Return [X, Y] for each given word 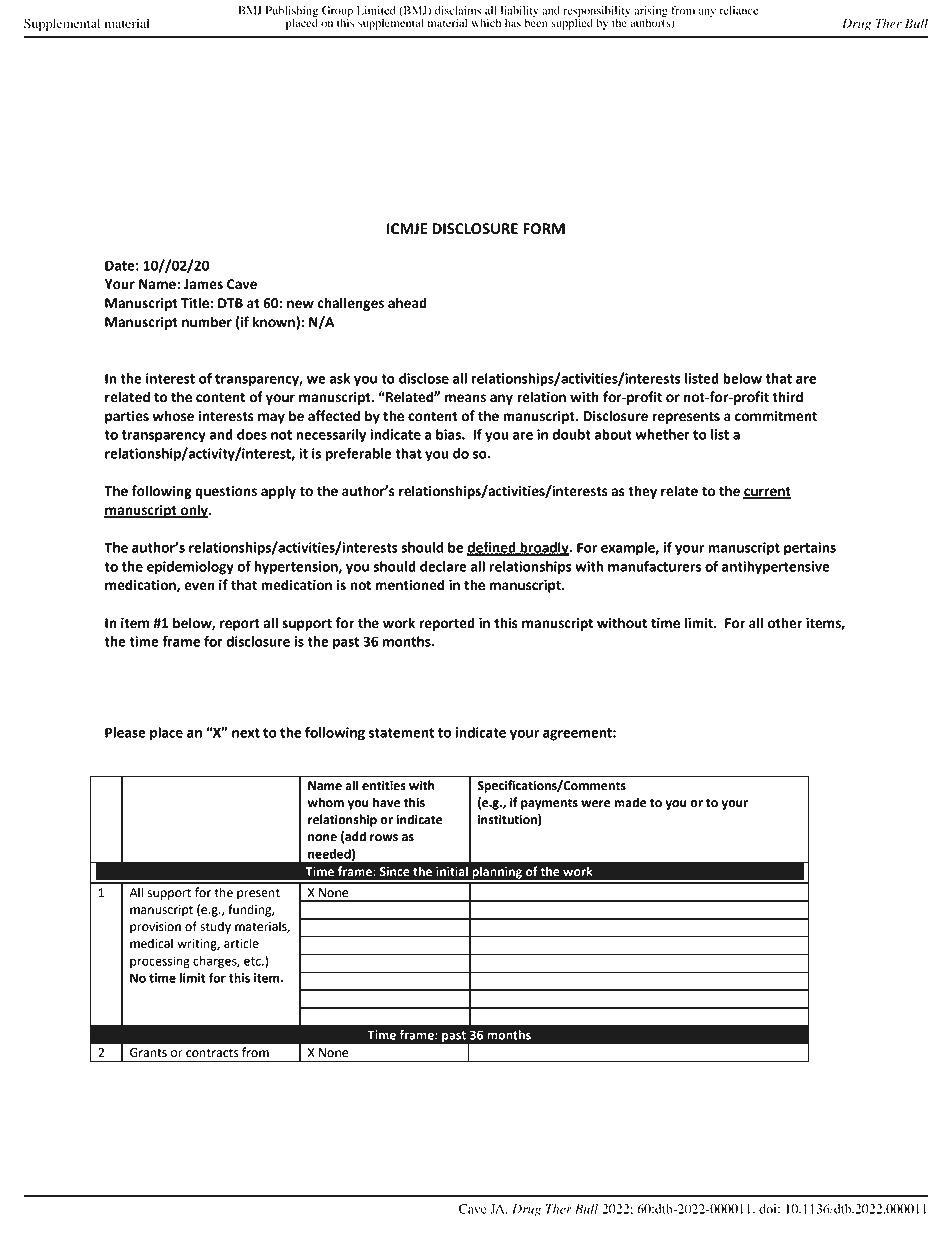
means [465, 398]
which [486, 22]
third [787, 397]
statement [401, 733]
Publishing [292, 13]
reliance [739, 10]
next [246, 733]
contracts [212, 1053]
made [630, 802]
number [207, 322]
